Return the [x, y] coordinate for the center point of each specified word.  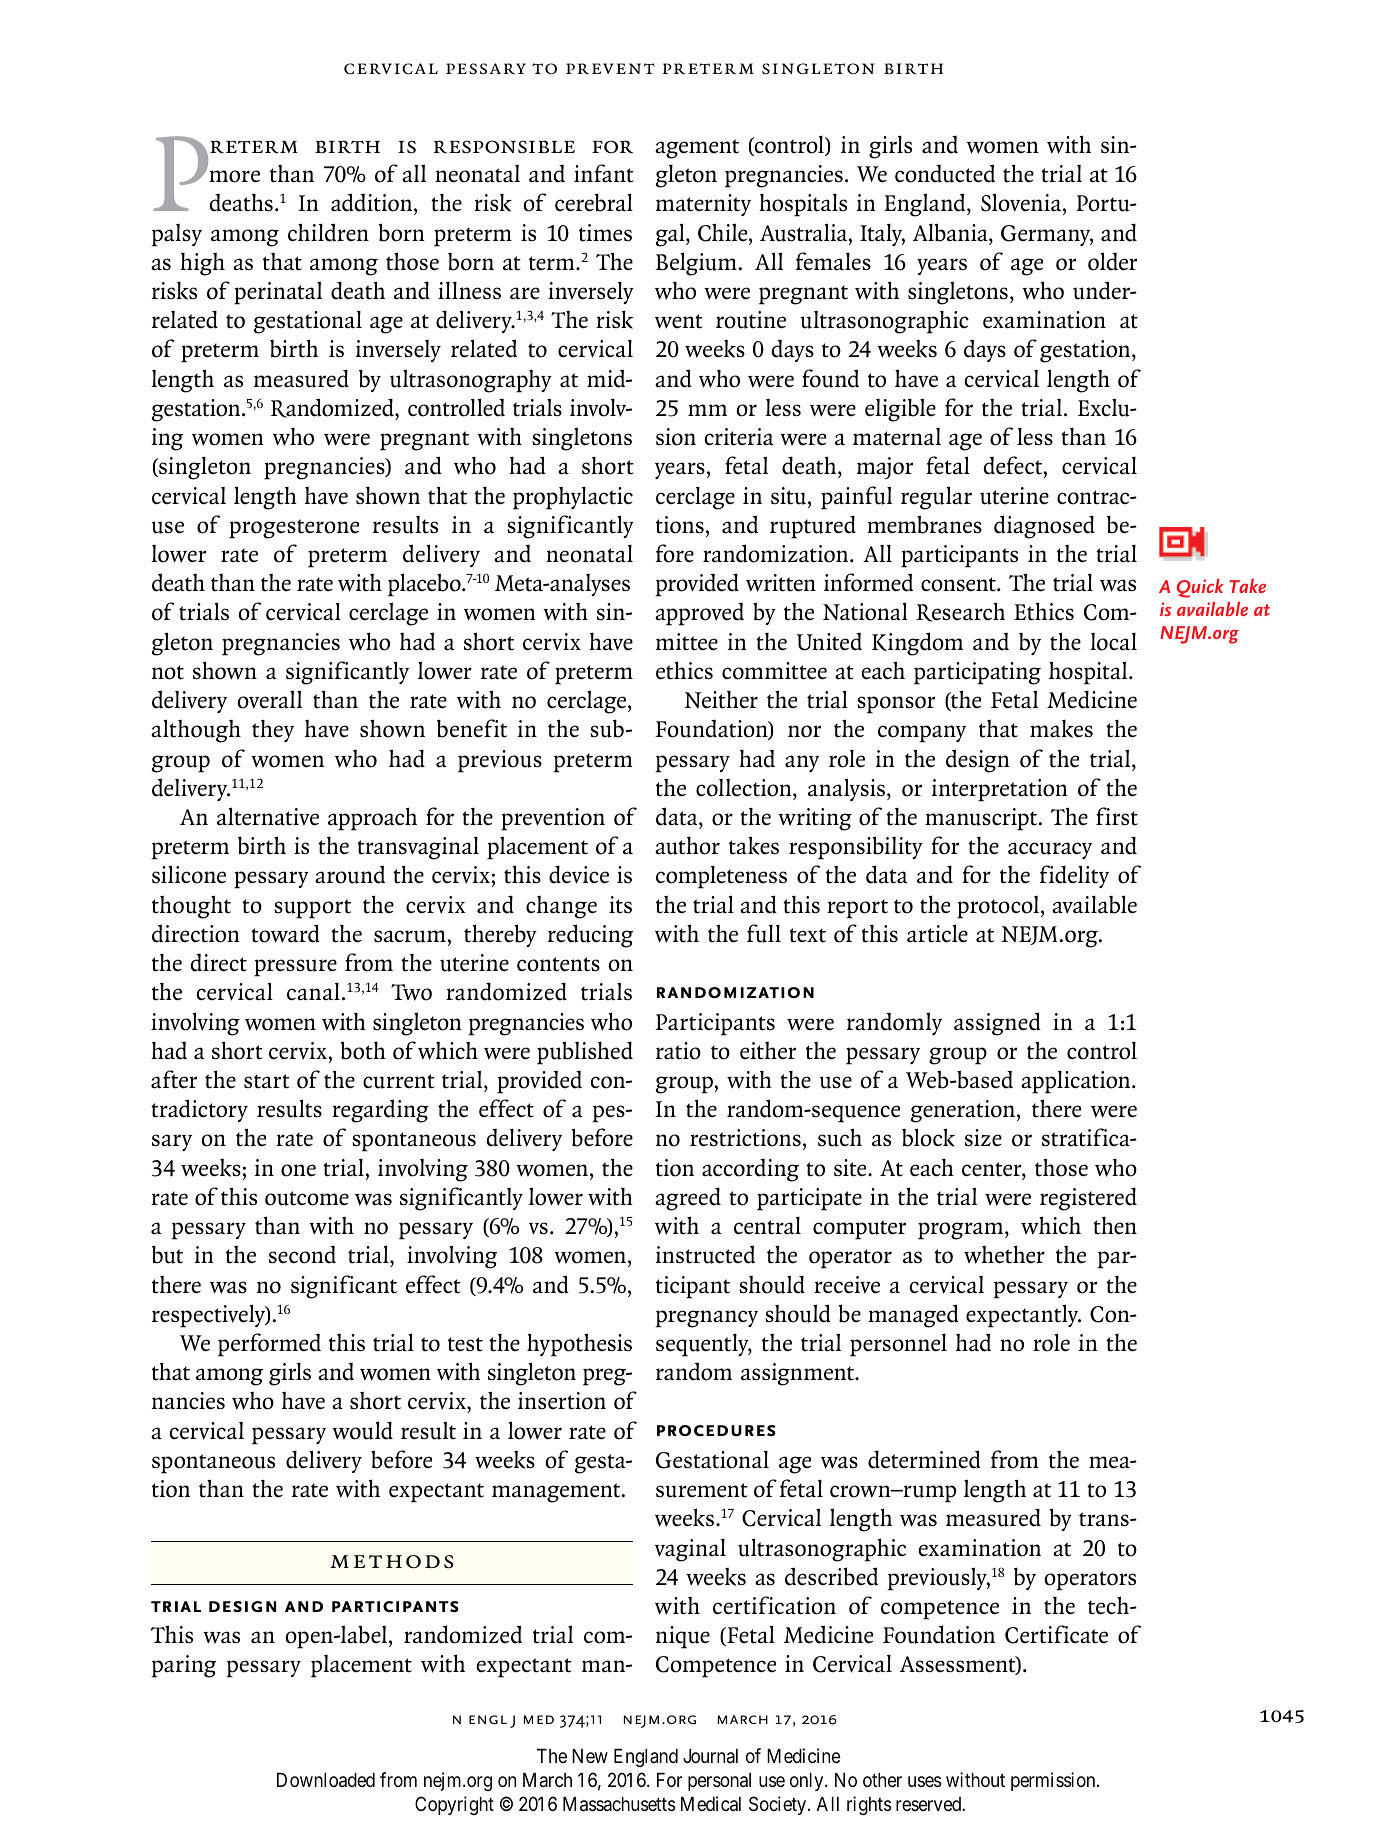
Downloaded [326, 1780]
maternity [703, 205]
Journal [710, 1756]
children [328, 232]
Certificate [1056, 1634]
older [1112, 261]
